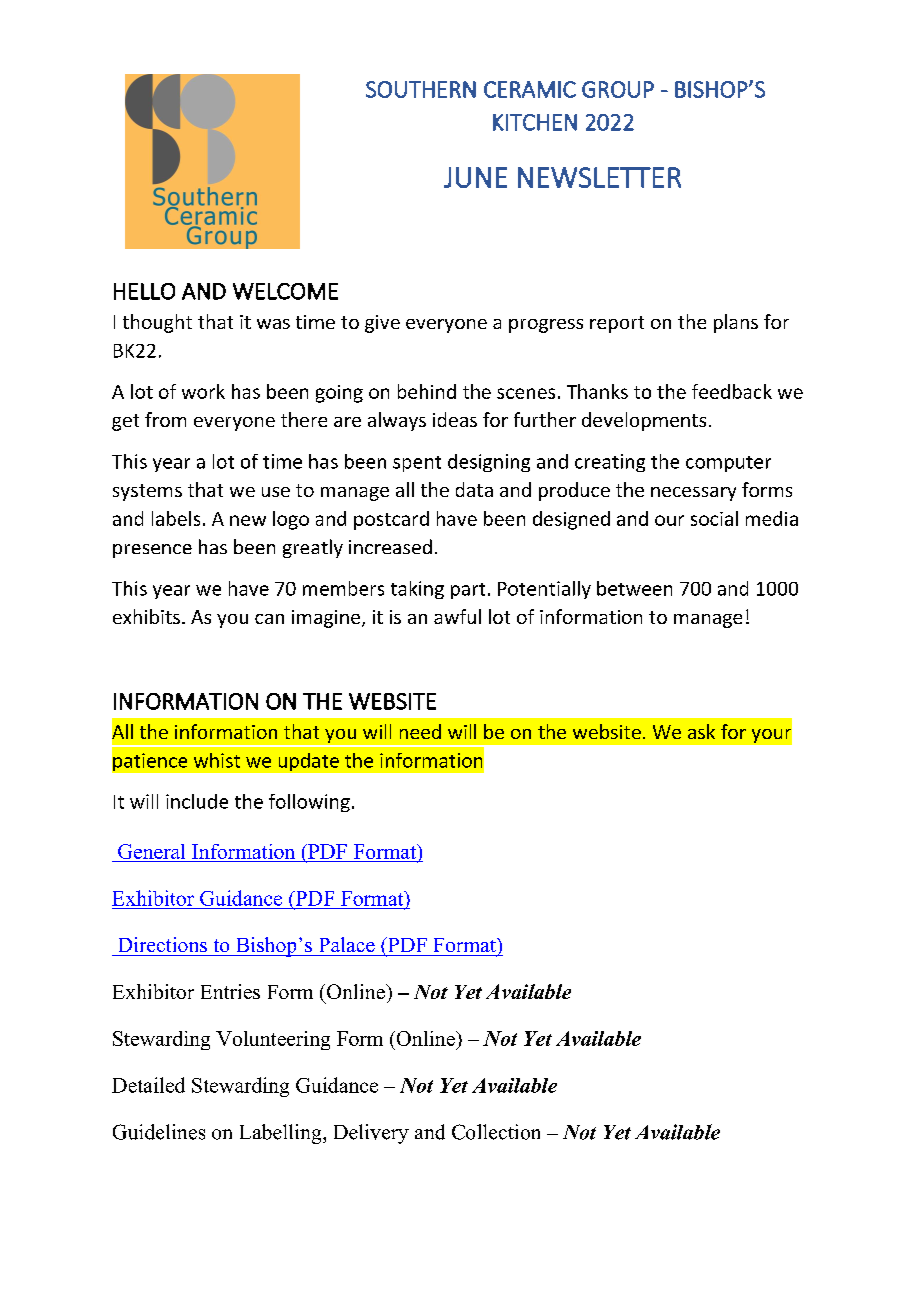 The height and width of the screenshot is (1308, 924). Describe the element at coordinates (736, 323) in the screenshot. I see `plans` at that location.
